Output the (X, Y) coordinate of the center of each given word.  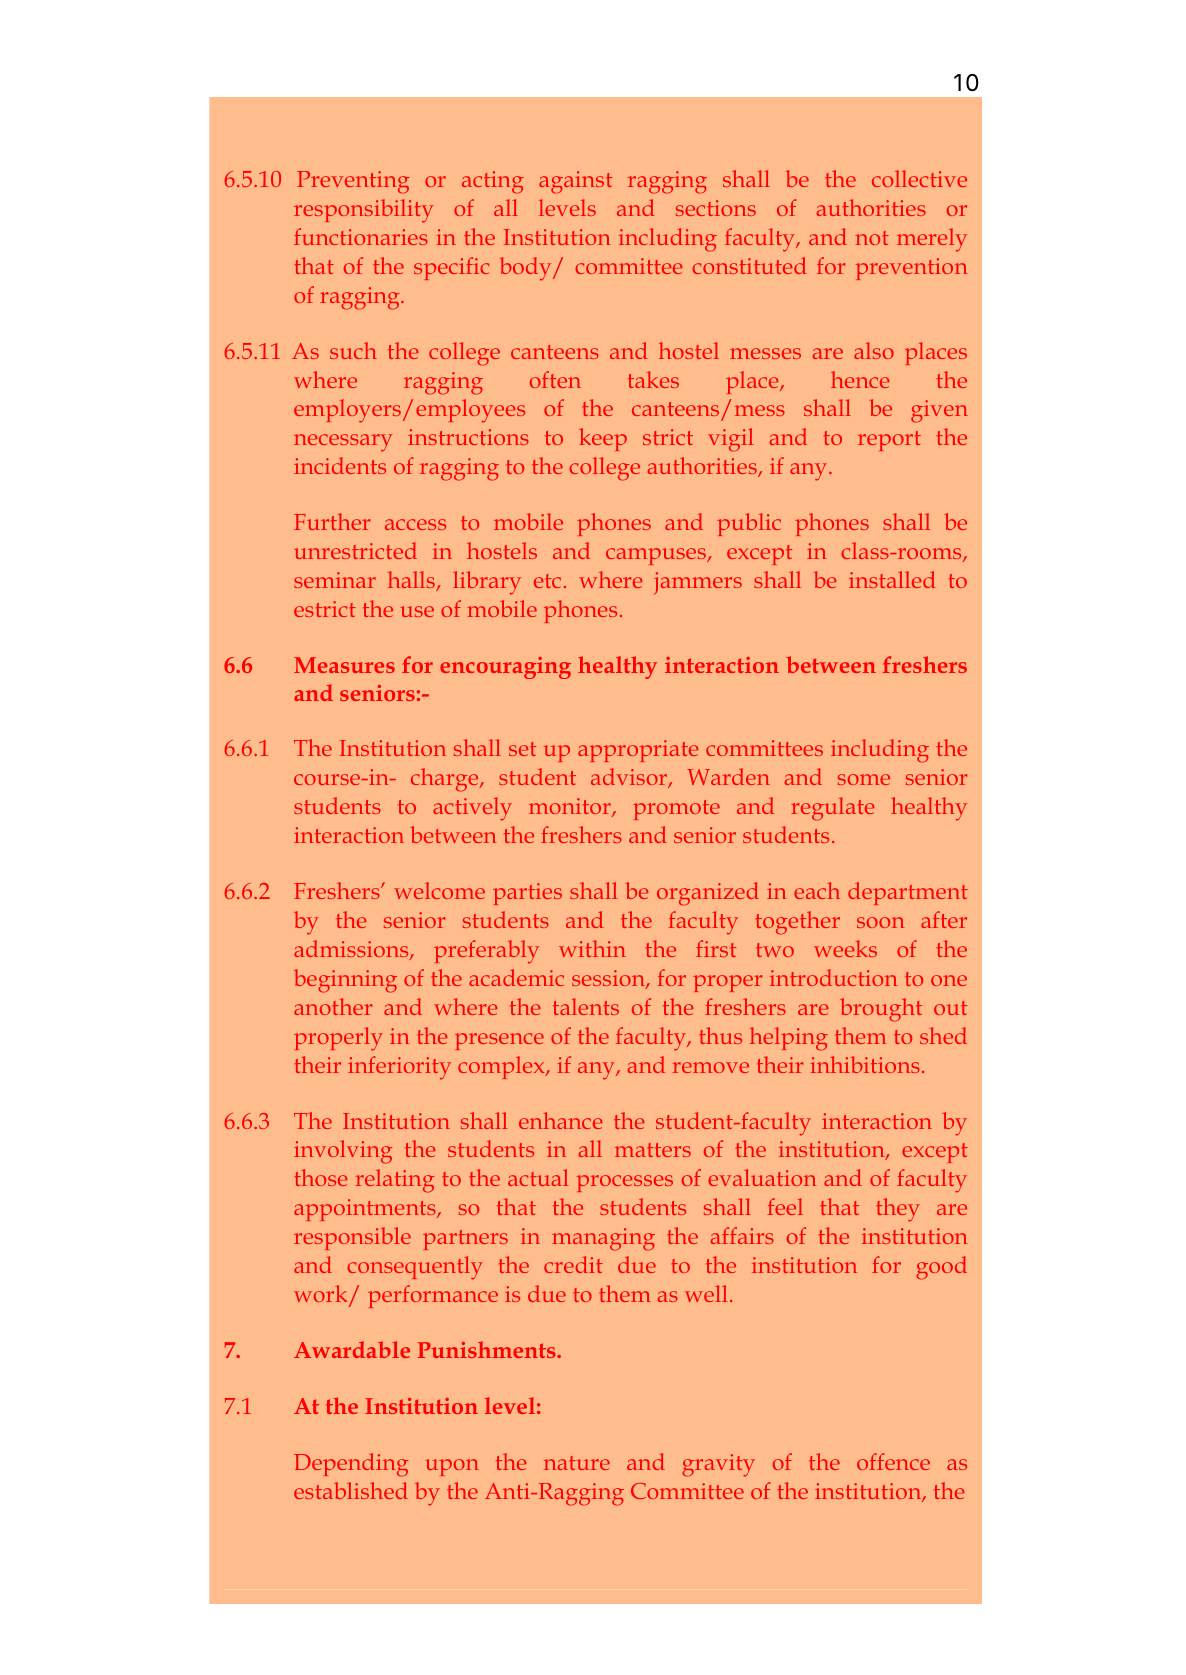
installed (892, 579)
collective (919, 178)
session (609, 979)
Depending (351, 1465)
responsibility (364, 211)
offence (893, 1461)
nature (577, 1463)
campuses (657, 556)
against (575, 182)
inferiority (399, 1068)
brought (881, 1010)
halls (412, 581)
